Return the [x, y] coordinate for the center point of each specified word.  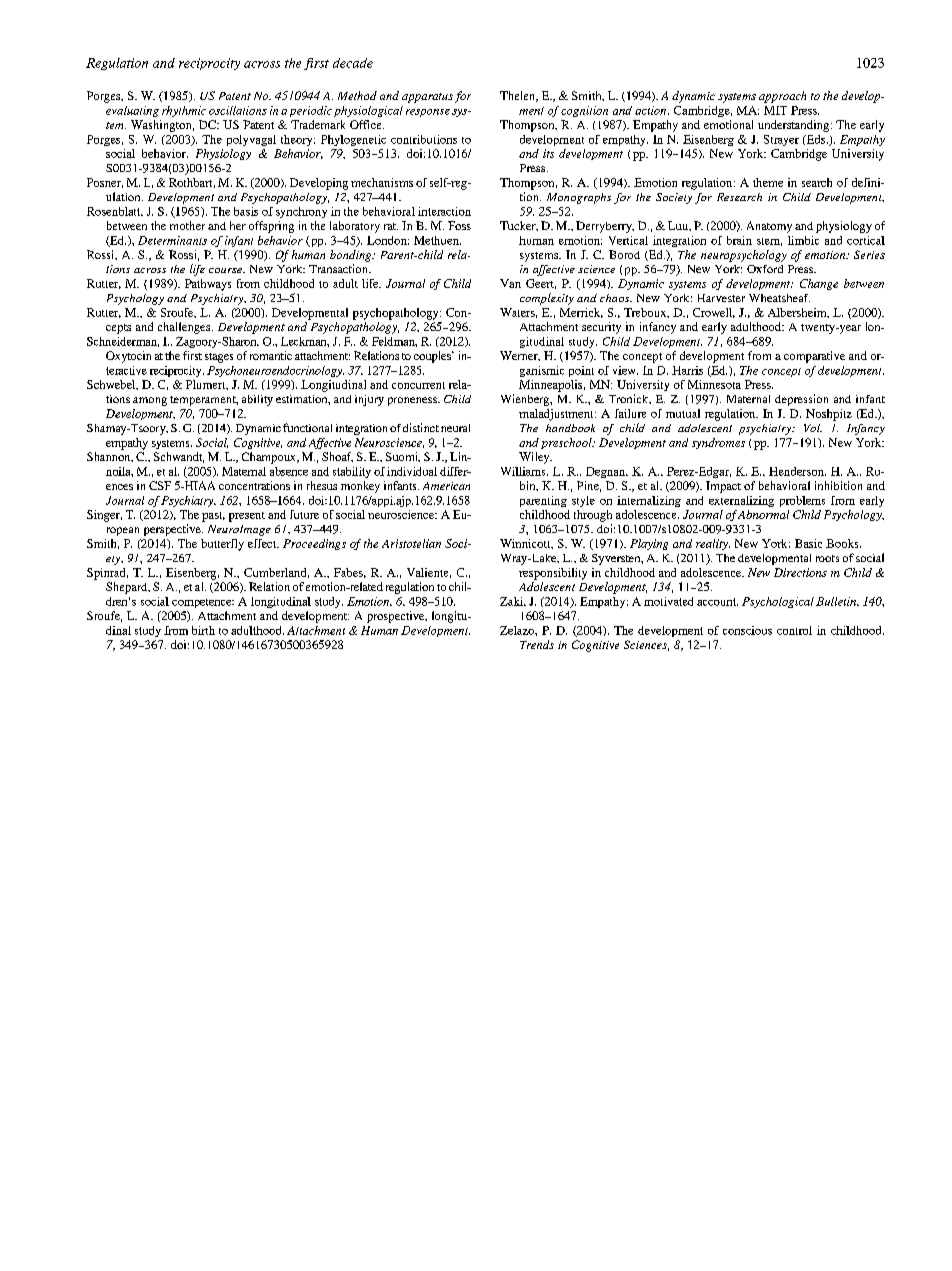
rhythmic [184, 111]
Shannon [110, 457]
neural [455, 428]
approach [782, 97]
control [794, 630]
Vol [813, 428]
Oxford [765, 269]
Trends [537, 644]
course [227, 270]
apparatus [427, 98]
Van [510, 283]
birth [203, 630]
